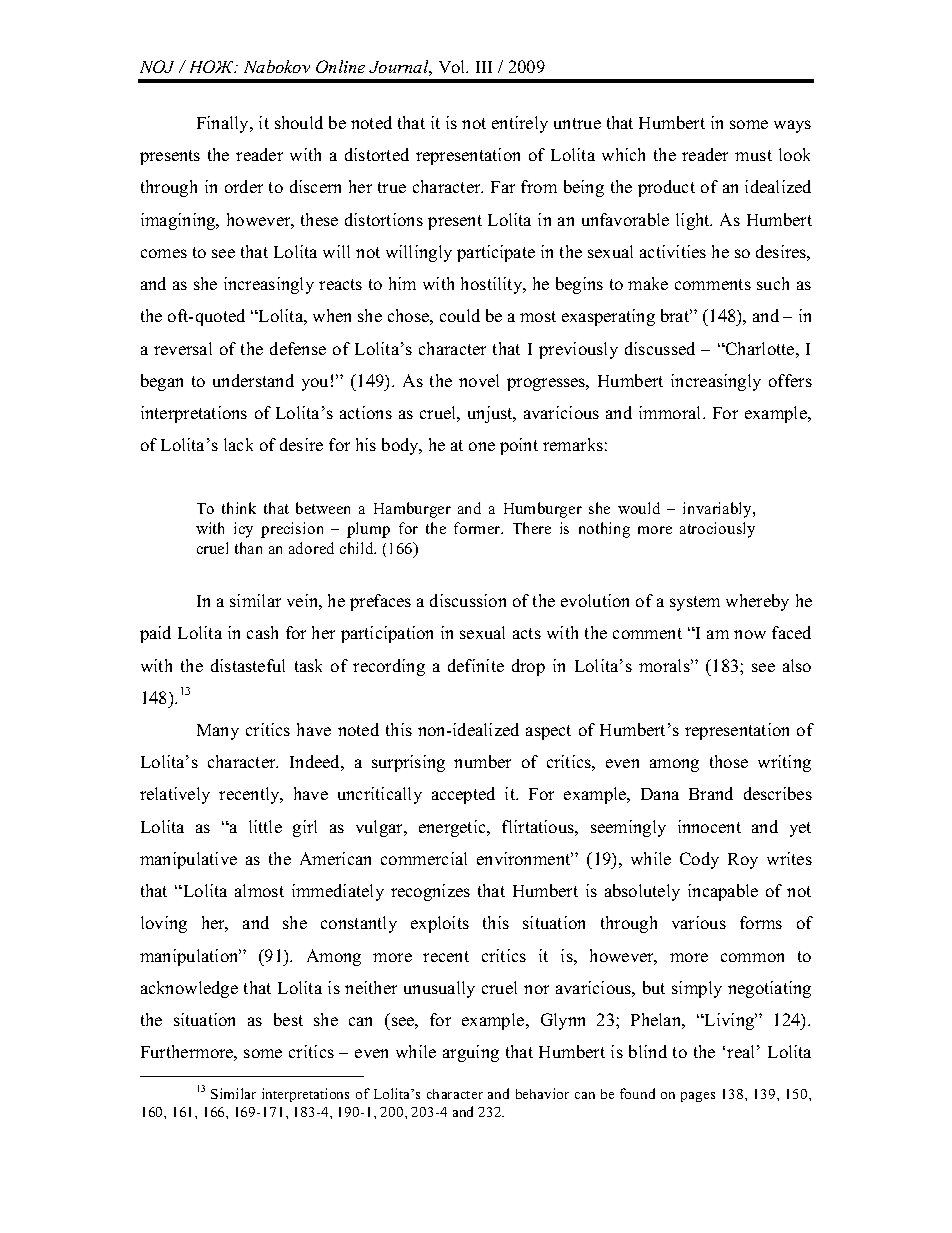 This image has height=1233, width=952. What do you see at coordinates (698, 1097) in the image?
I see `pages` at bounding box center [698, 1097].
